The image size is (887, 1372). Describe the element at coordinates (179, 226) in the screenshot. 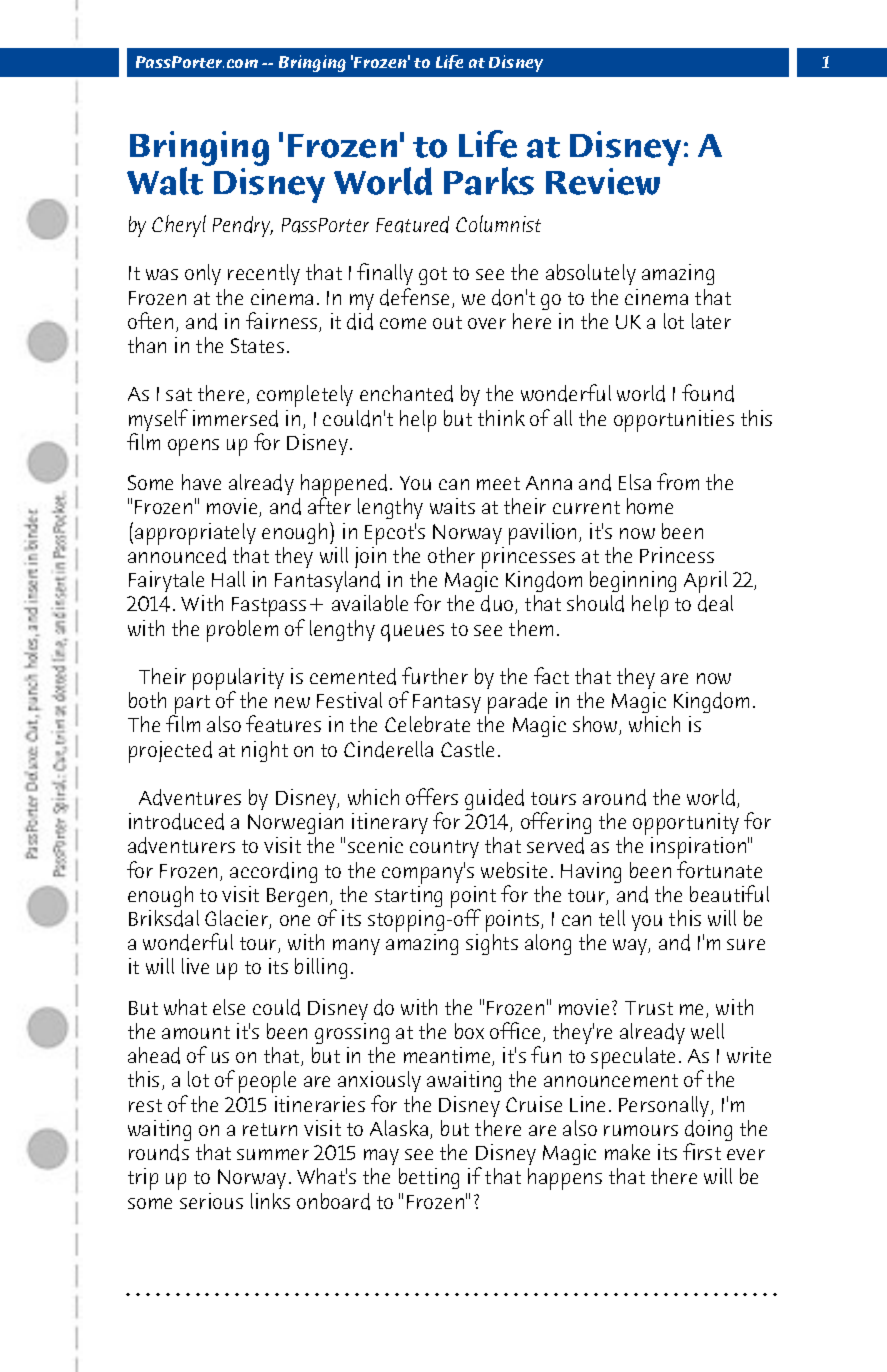

I see `Cheryl` at that location.
